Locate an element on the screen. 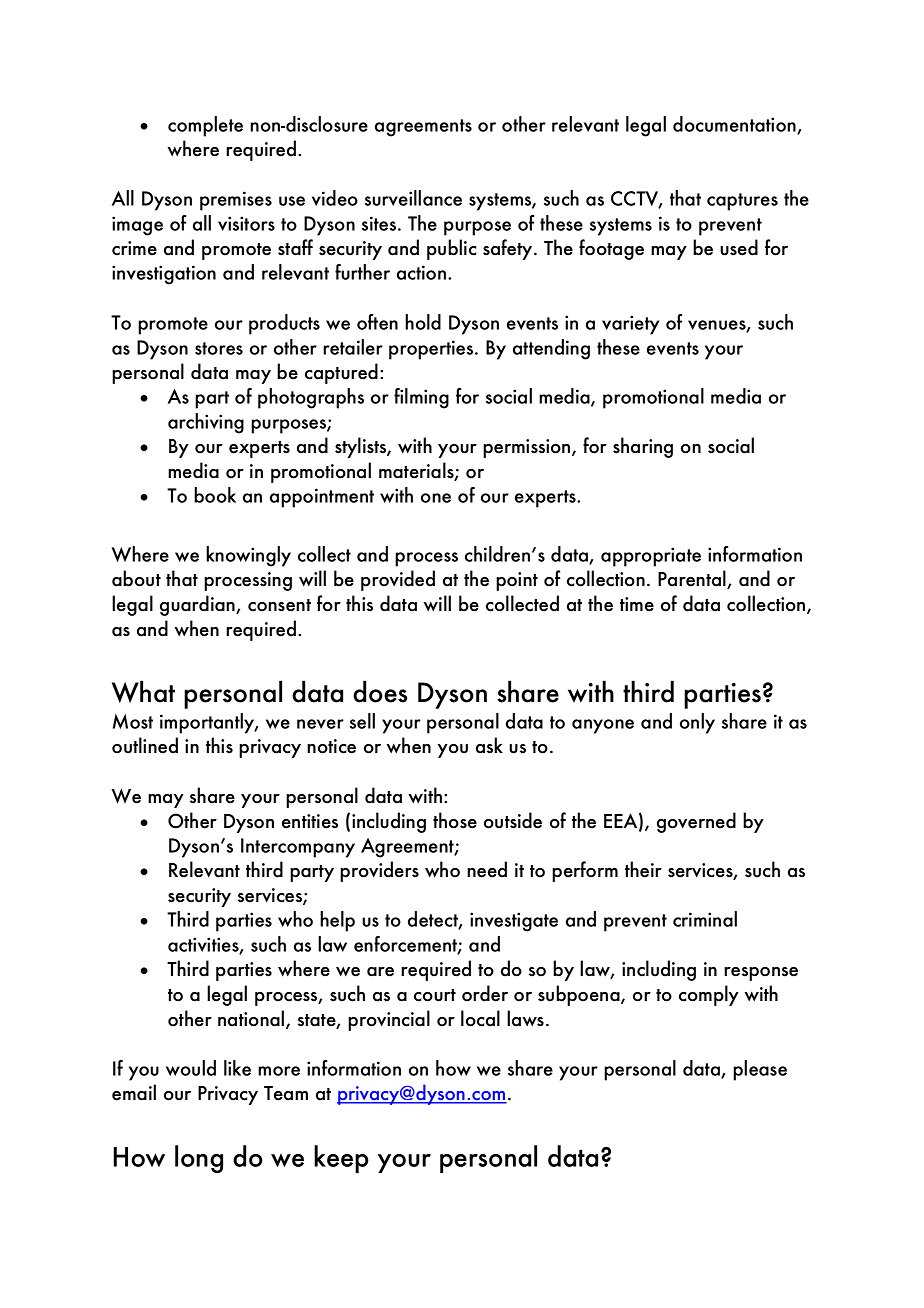  complete is located at coordinates (205, 126).
